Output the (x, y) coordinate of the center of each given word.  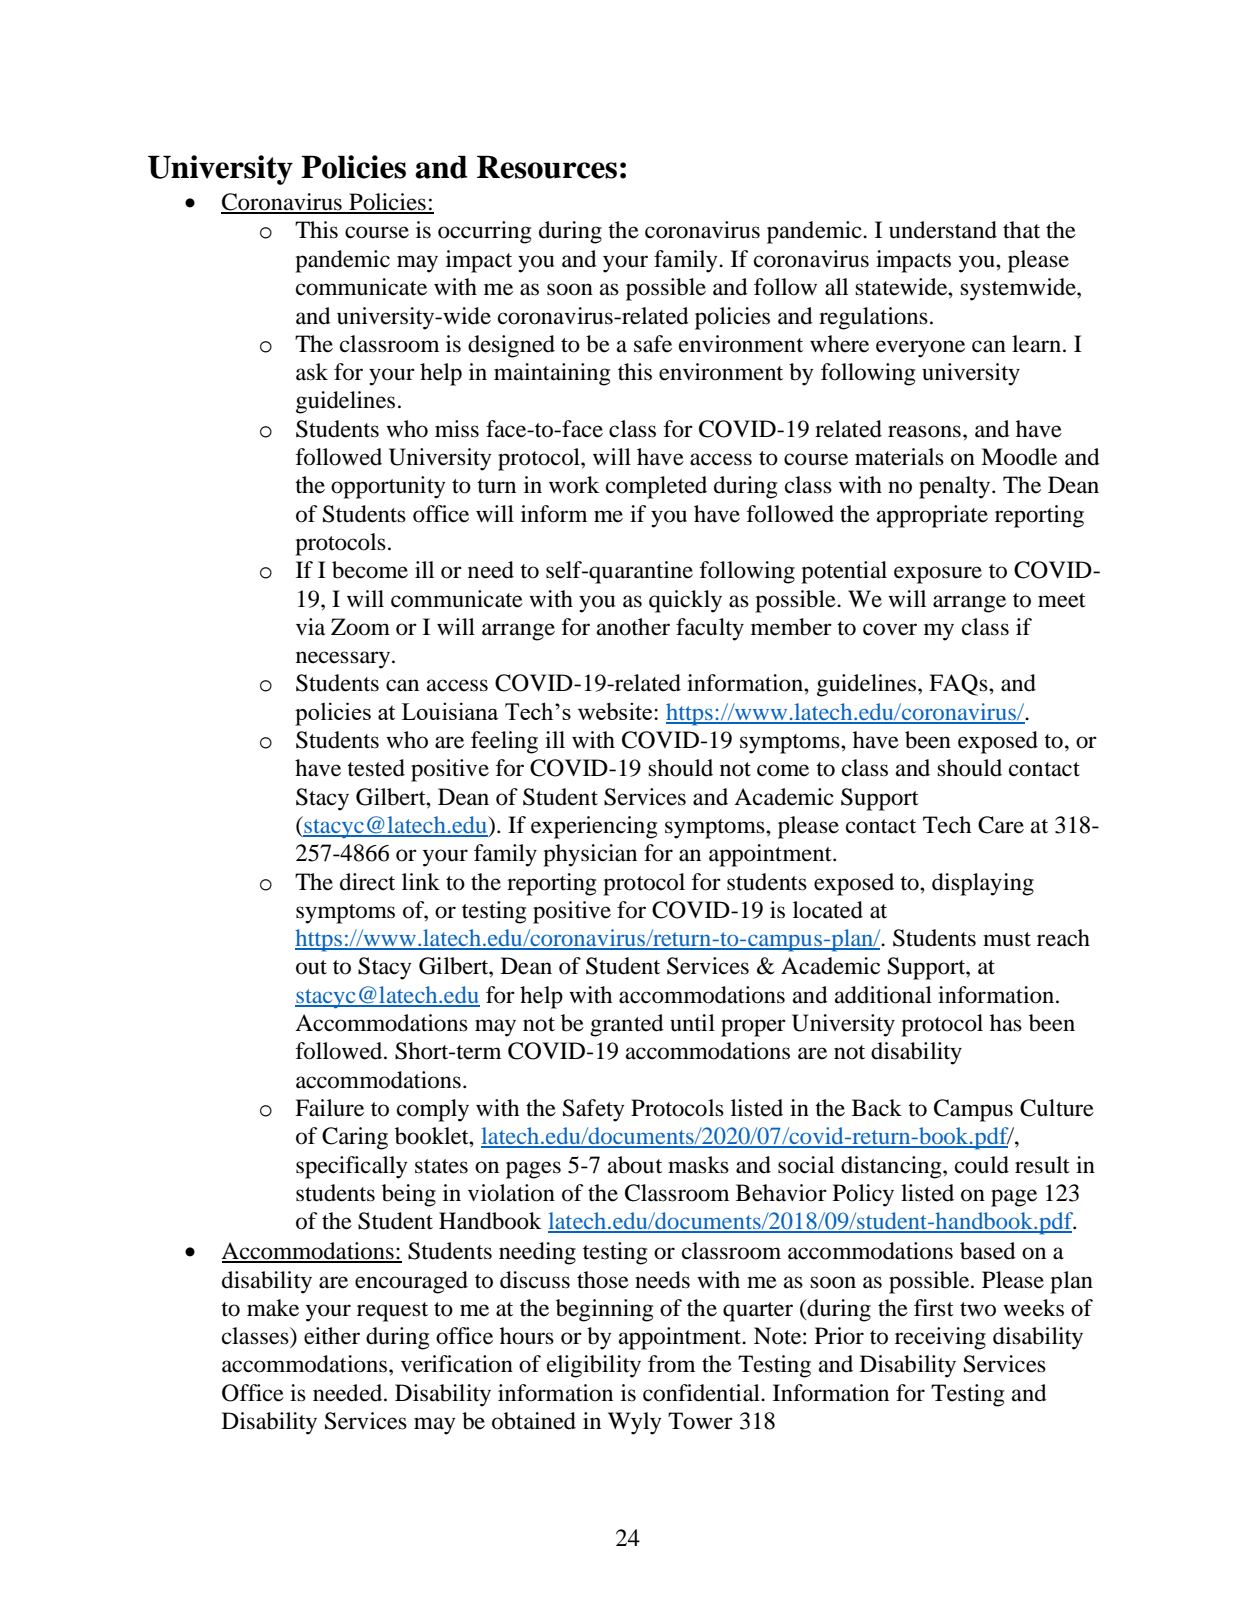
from (671, 1364)
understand (943, 230)
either (332, 1336)
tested (376, 768)
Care (1001, 825)
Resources (547, 167)
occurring (484, 232)
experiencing (594, 827)
